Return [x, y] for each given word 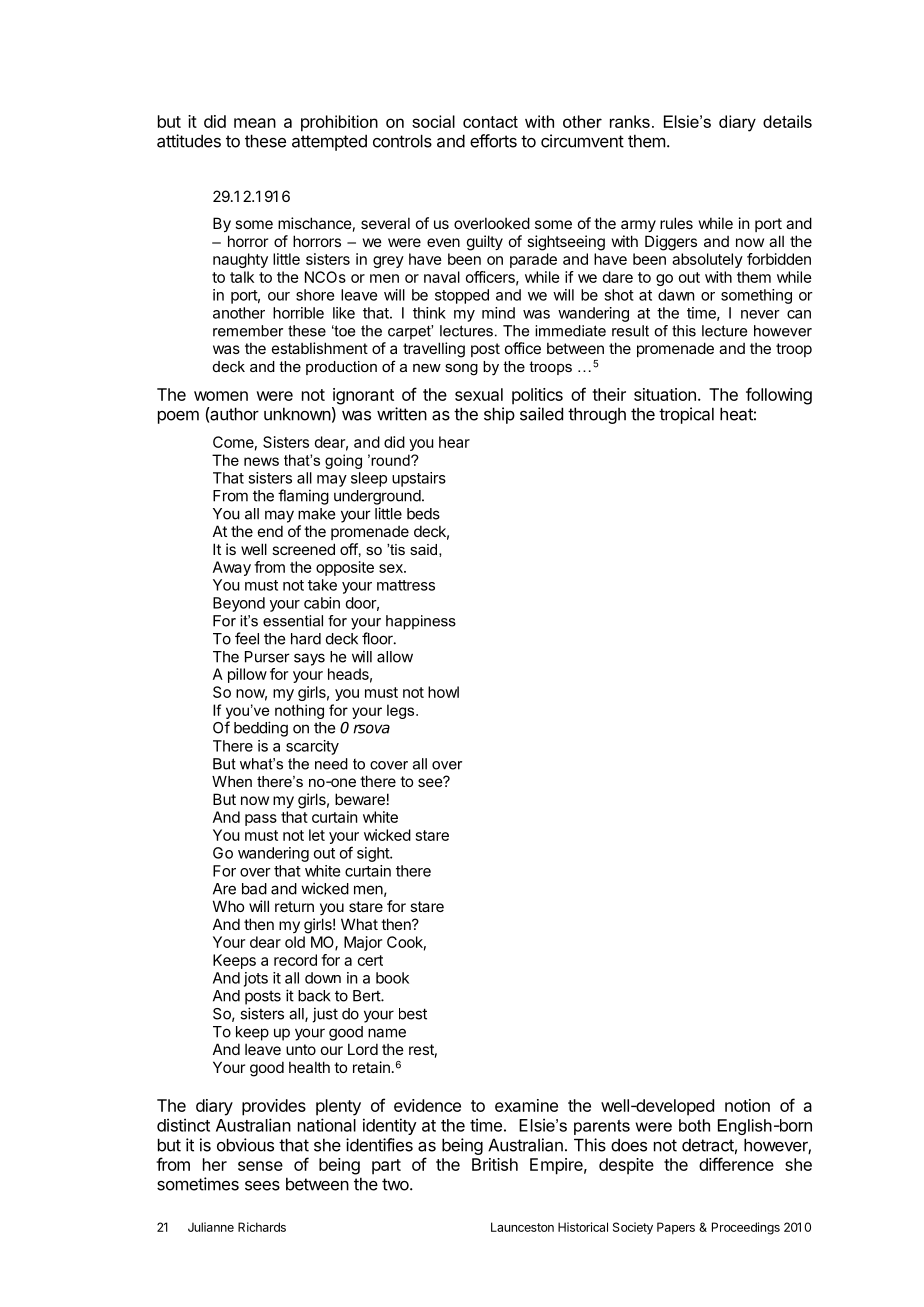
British [495, 1164]
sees [262, 1186]
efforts [493, 141]
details [787, 121]
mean [255, 123]
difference [736, 1164]
